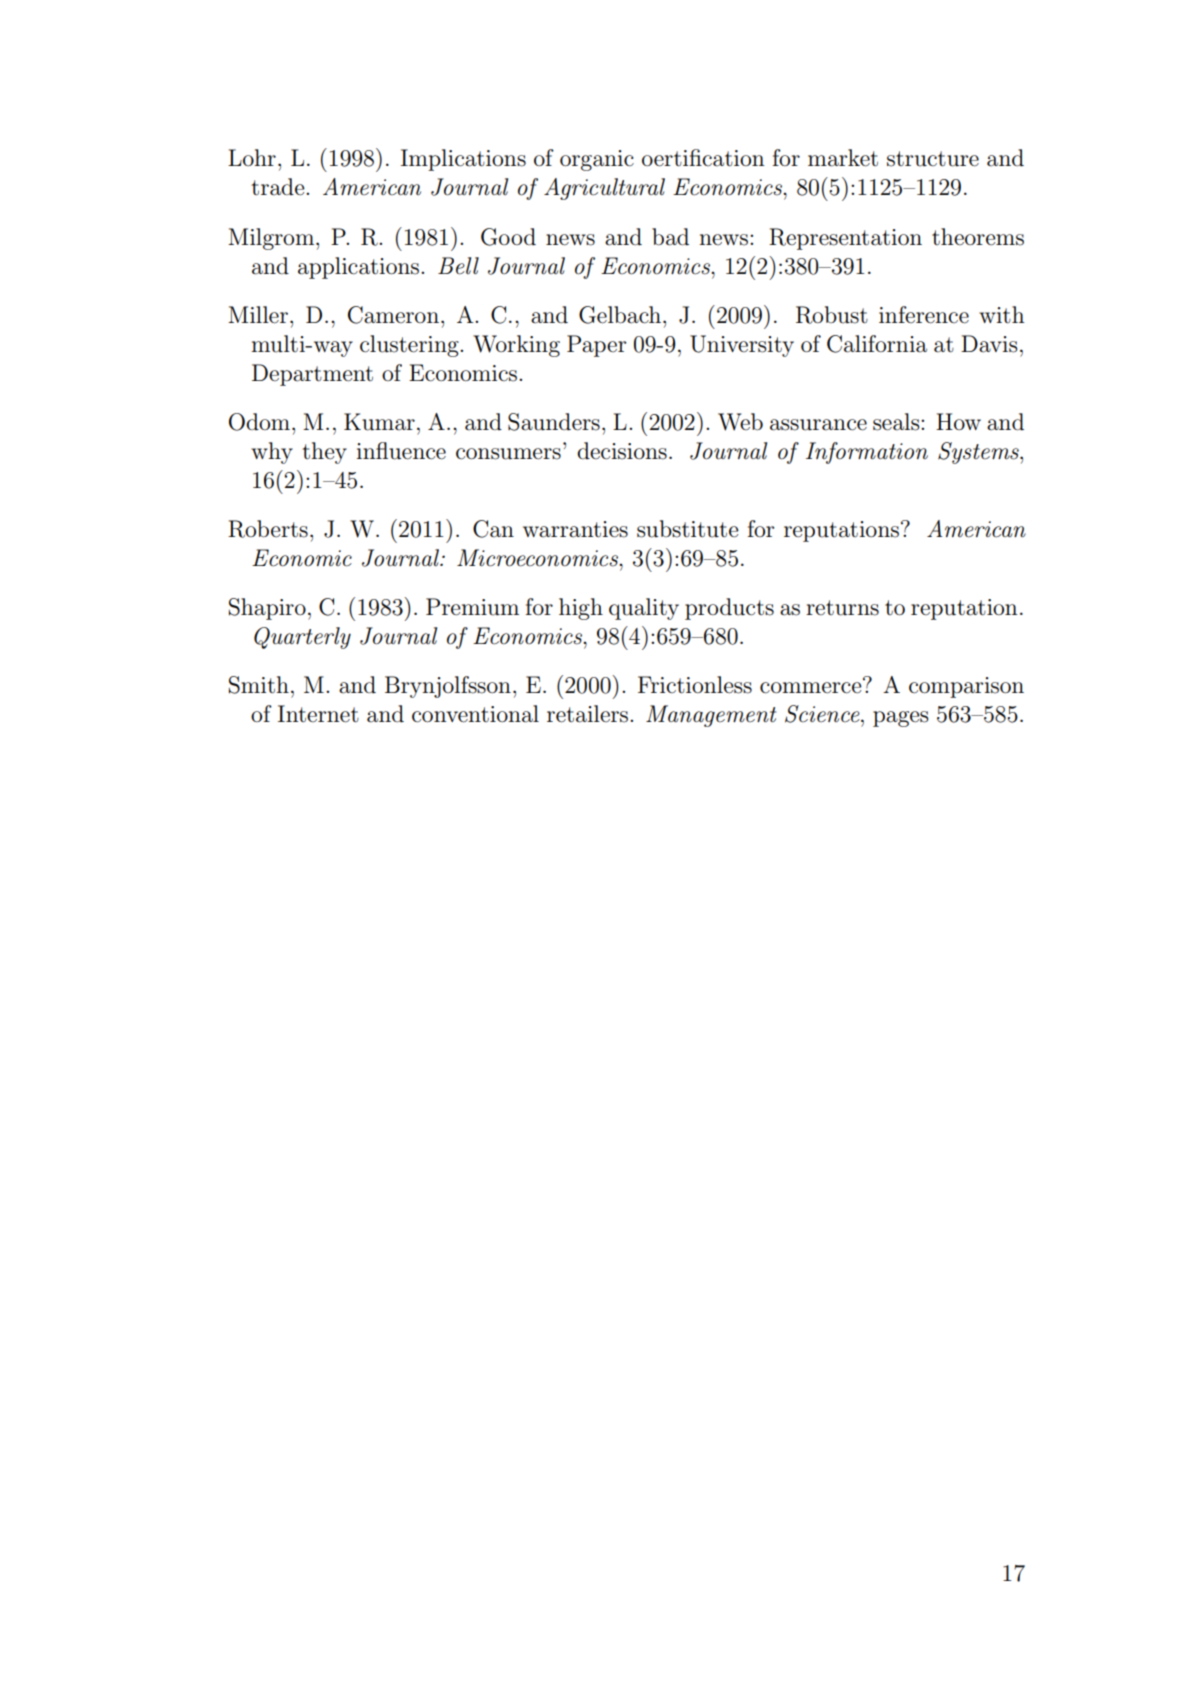 The image size is (1196, 1692). I want to click on pages, so click(900, 719).
